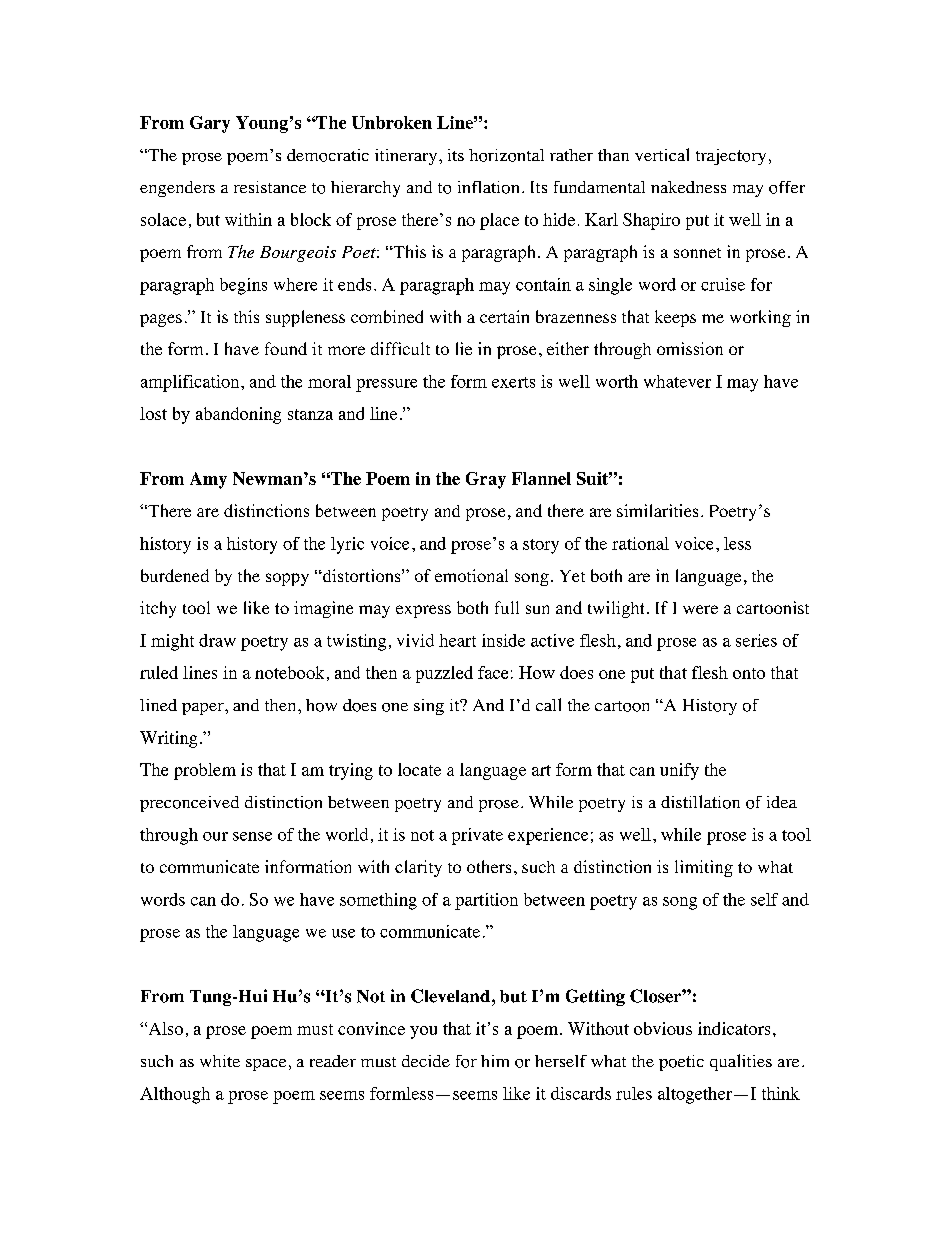 This screenshot has height=1233, width=952. What do you see at coordinates (486, 480) in the screenshot?
I see `Gray` at bounding box center [486, 480].
